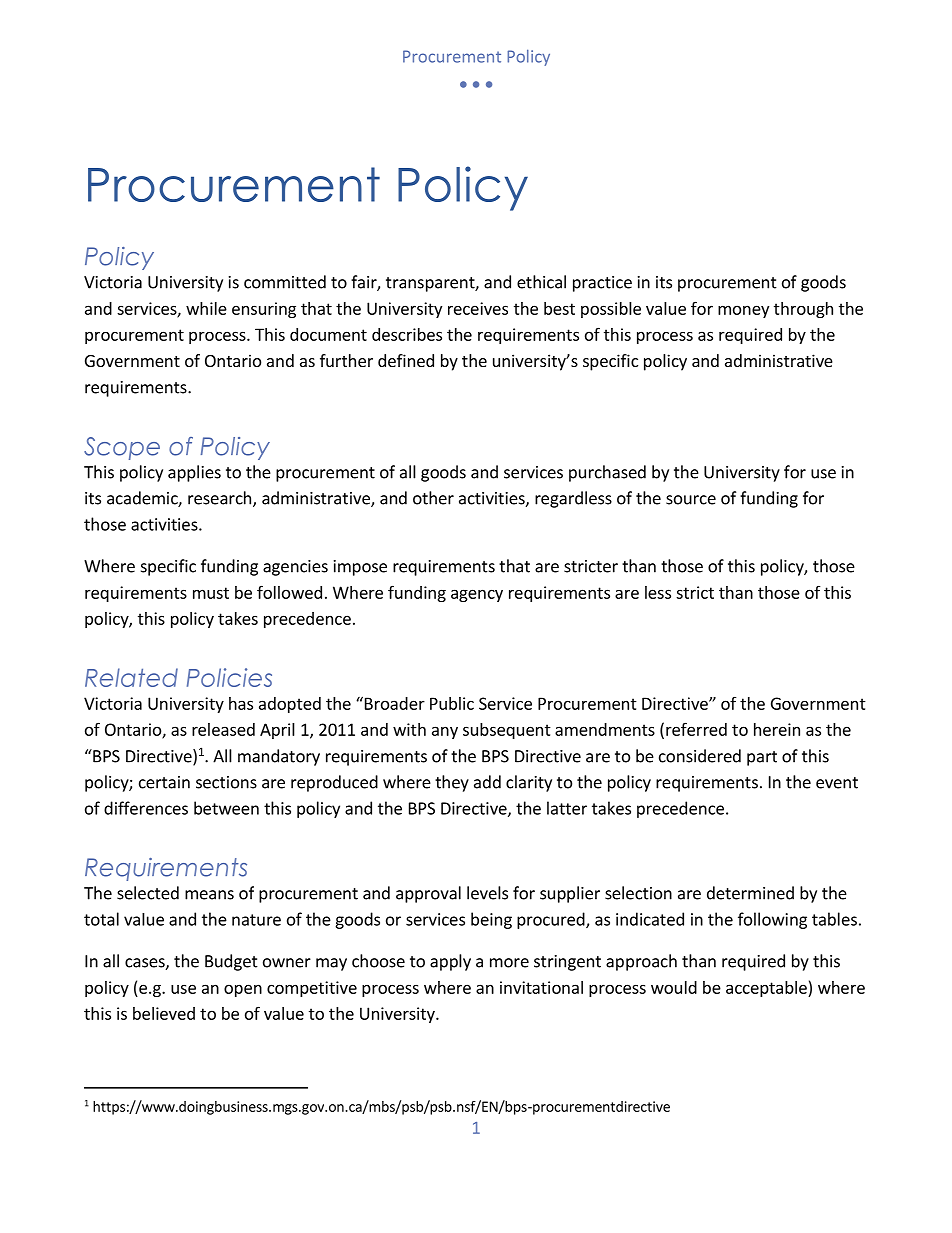  Describe the element at coordinates (164, 782) in the screenshot. I see `certain` at that location.
